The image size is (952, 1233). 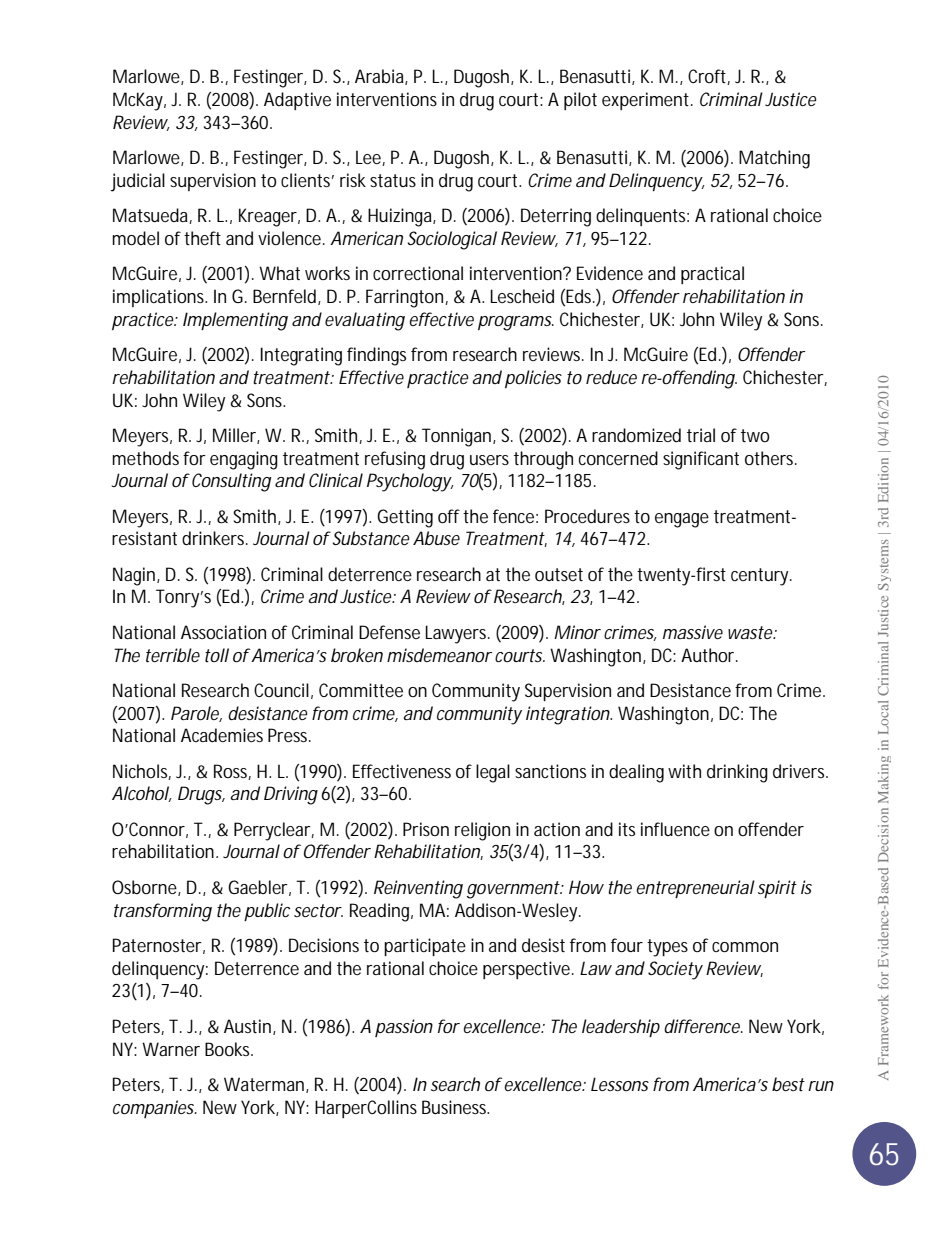 What do you see at coordinates (482, 831) in the document?
I see `religion` at bounding box center [482, 831].
